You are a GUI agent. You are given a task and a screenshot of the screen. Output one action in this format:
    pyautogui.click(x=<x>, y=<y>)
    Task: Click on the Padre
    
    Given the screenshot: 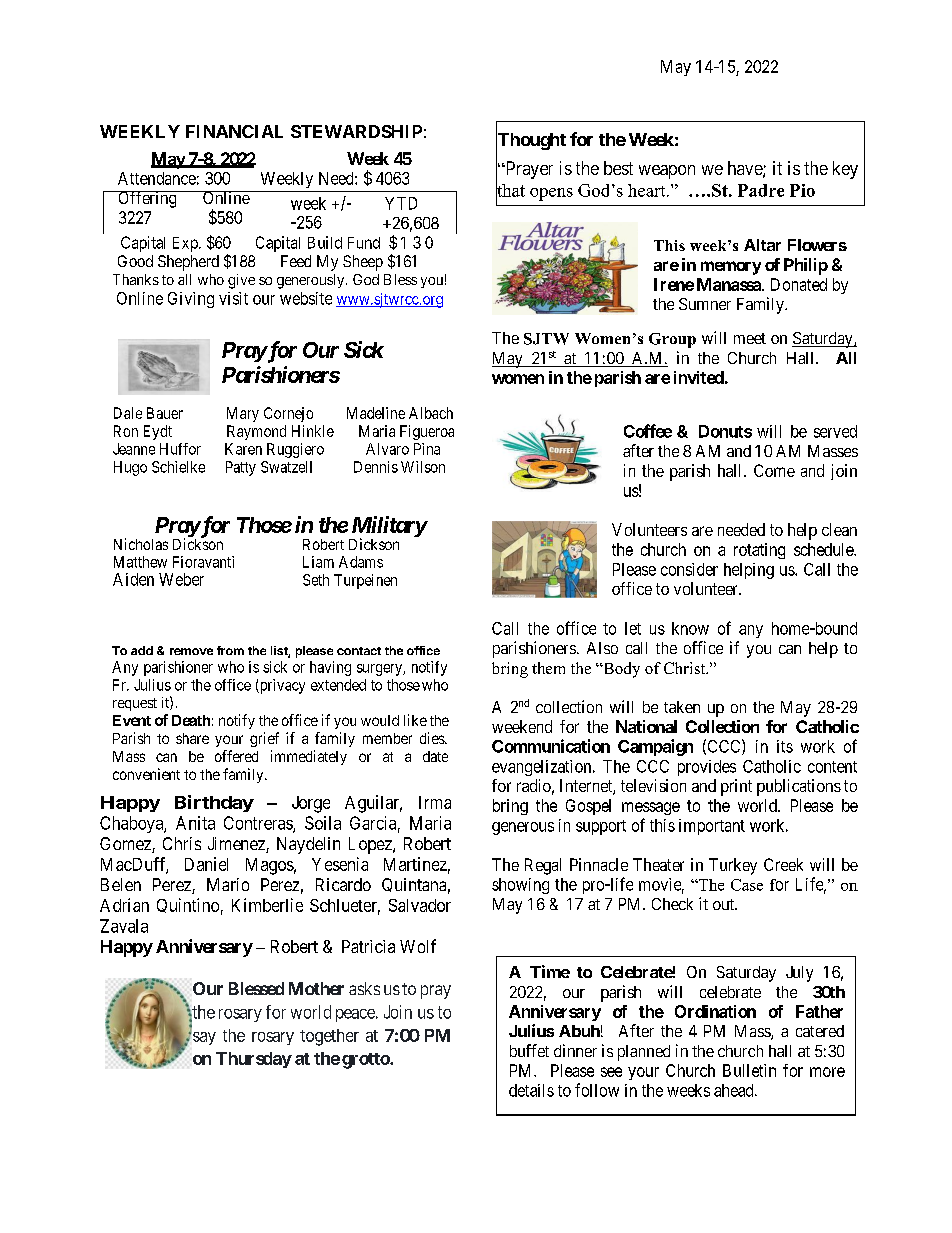 What is the action you would take?
    pyautogui.click(x=761, y=190)
